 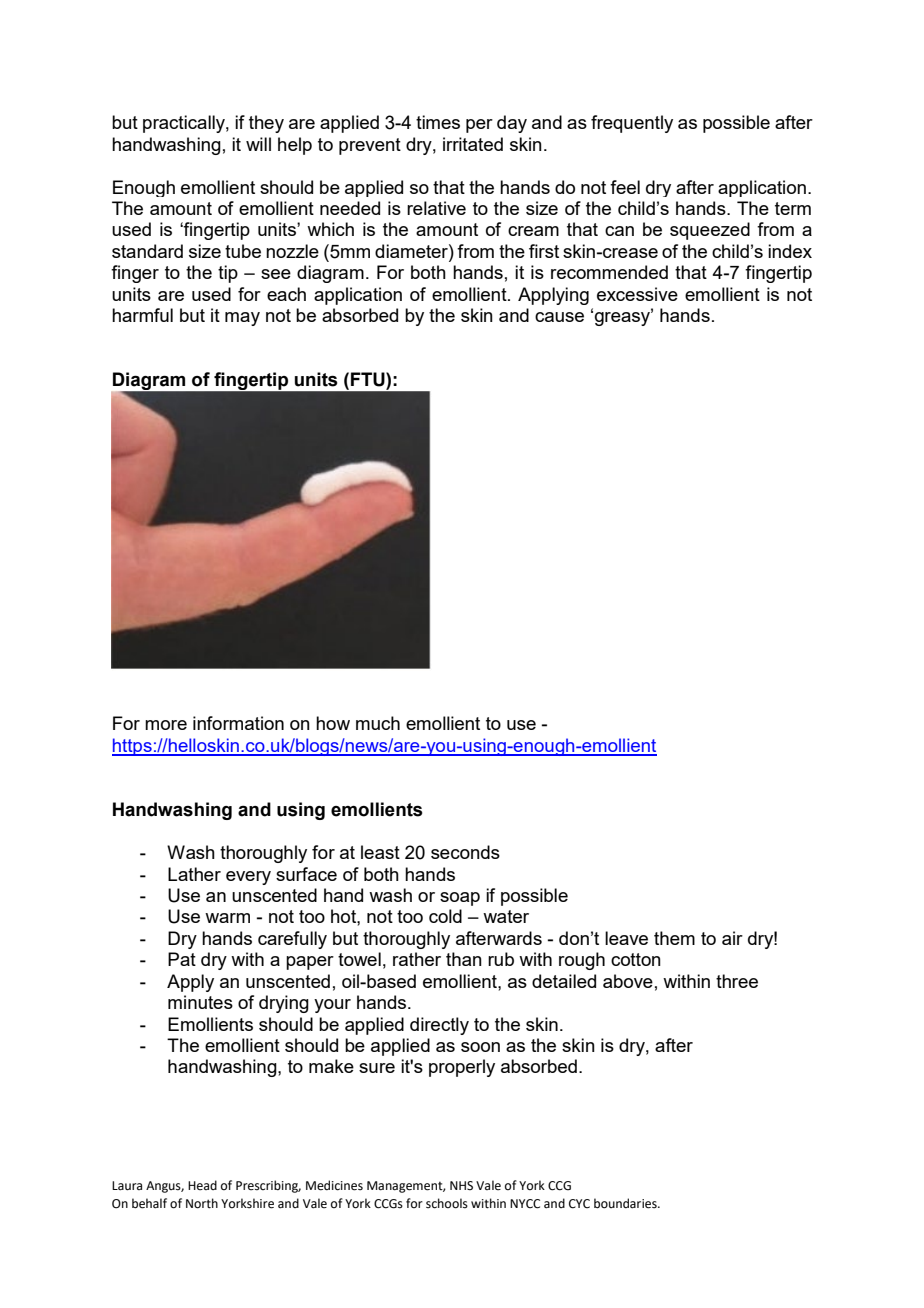 What do you see at coordinates (732, 938) in the screenshot?
I see `air` at bounding box center [732, 938].
